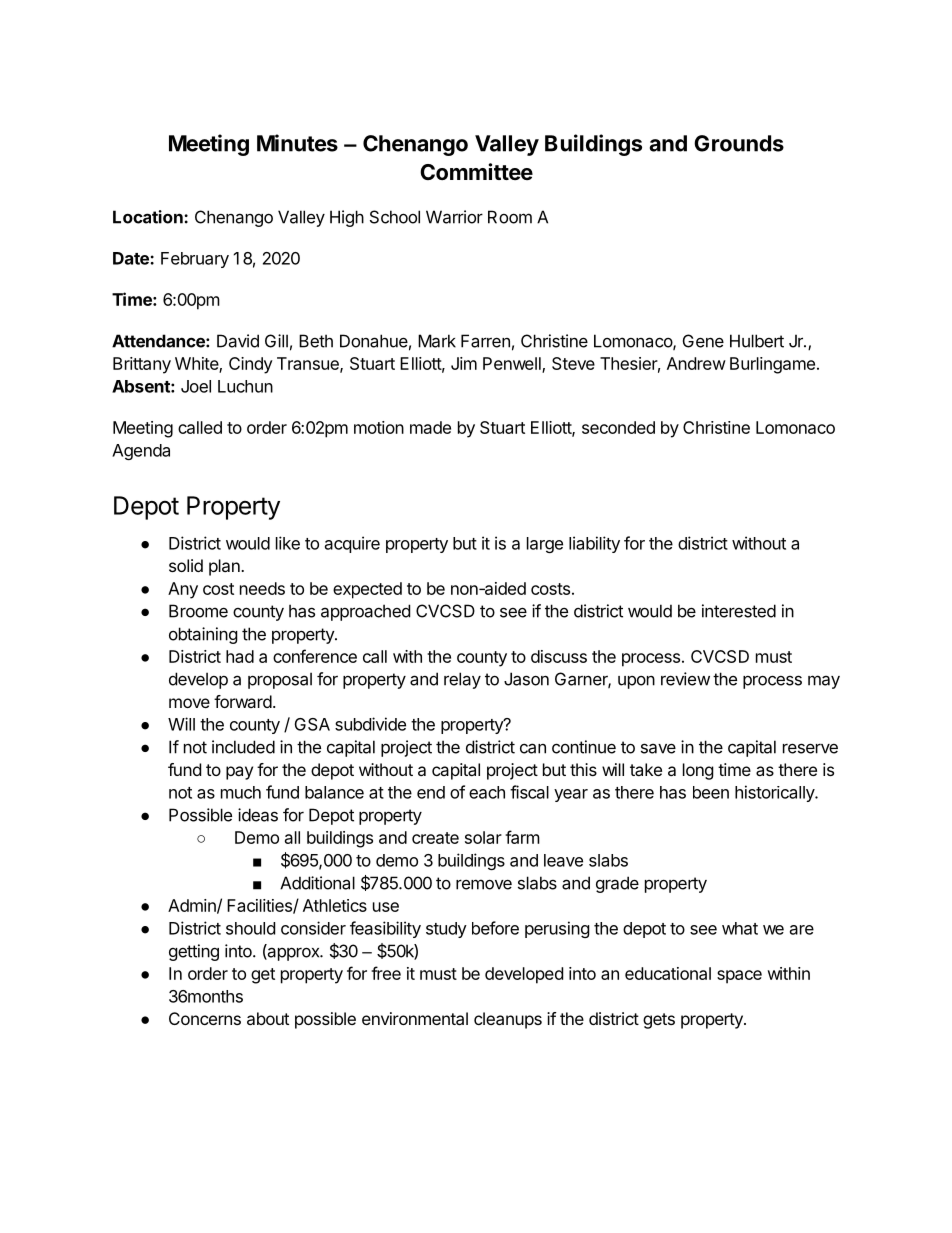 The image size is (952, 1233). Describe the element at coordinates (739, 143) in the page. I see `Grounds` at that location.
